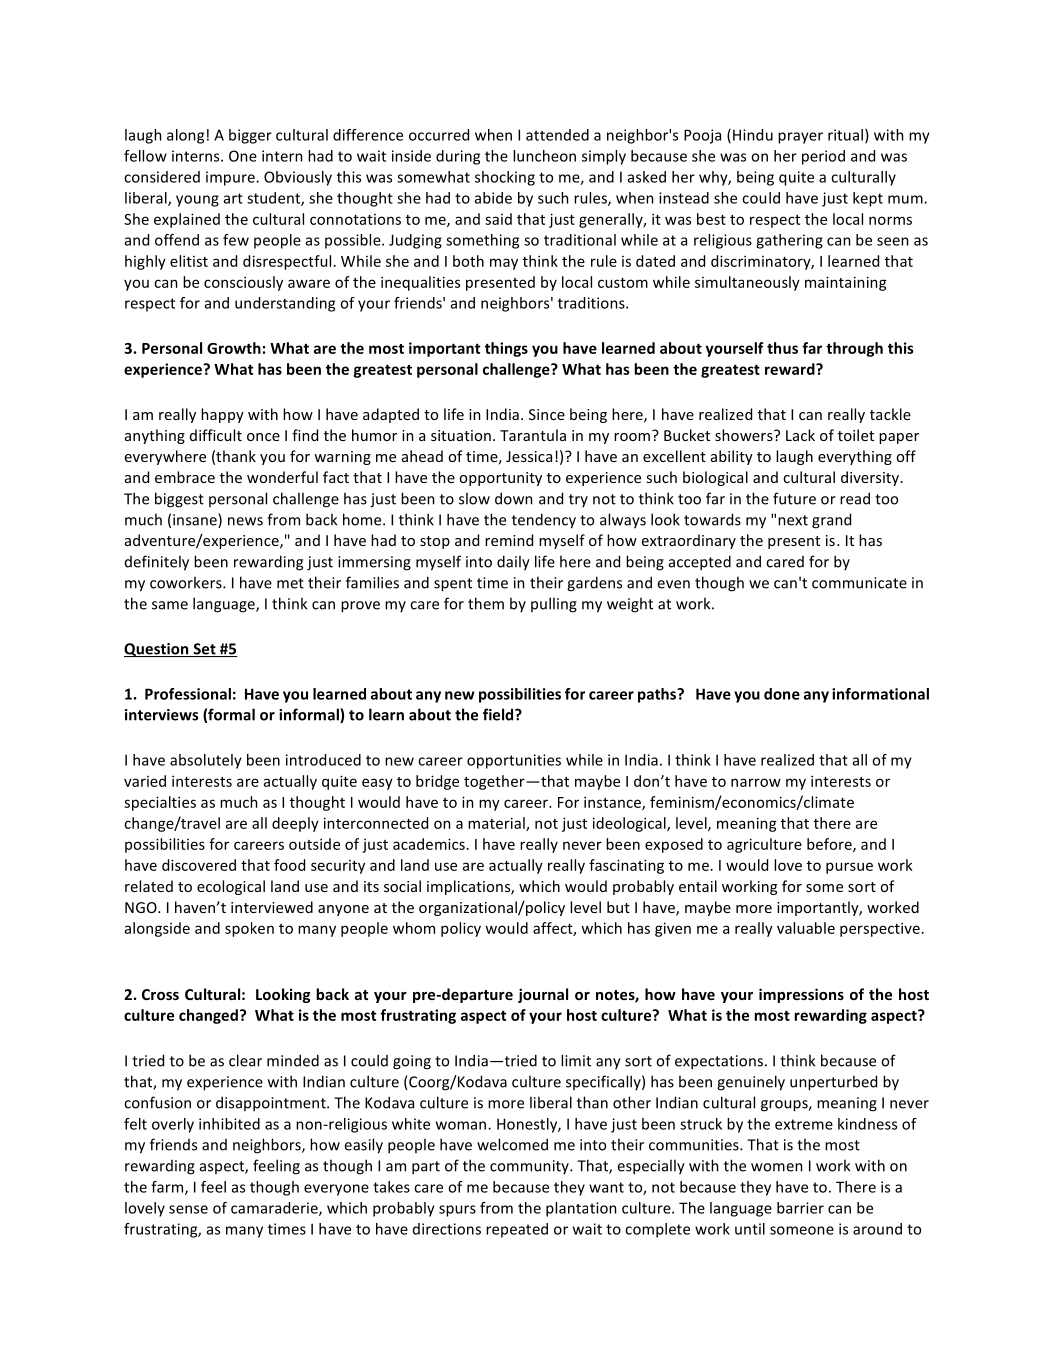 This screenshot has width=1054, height=1364. What do you see at coordinates (231, 178) in the screenshot?
I see `impure` at bounding box center [231, 178].
